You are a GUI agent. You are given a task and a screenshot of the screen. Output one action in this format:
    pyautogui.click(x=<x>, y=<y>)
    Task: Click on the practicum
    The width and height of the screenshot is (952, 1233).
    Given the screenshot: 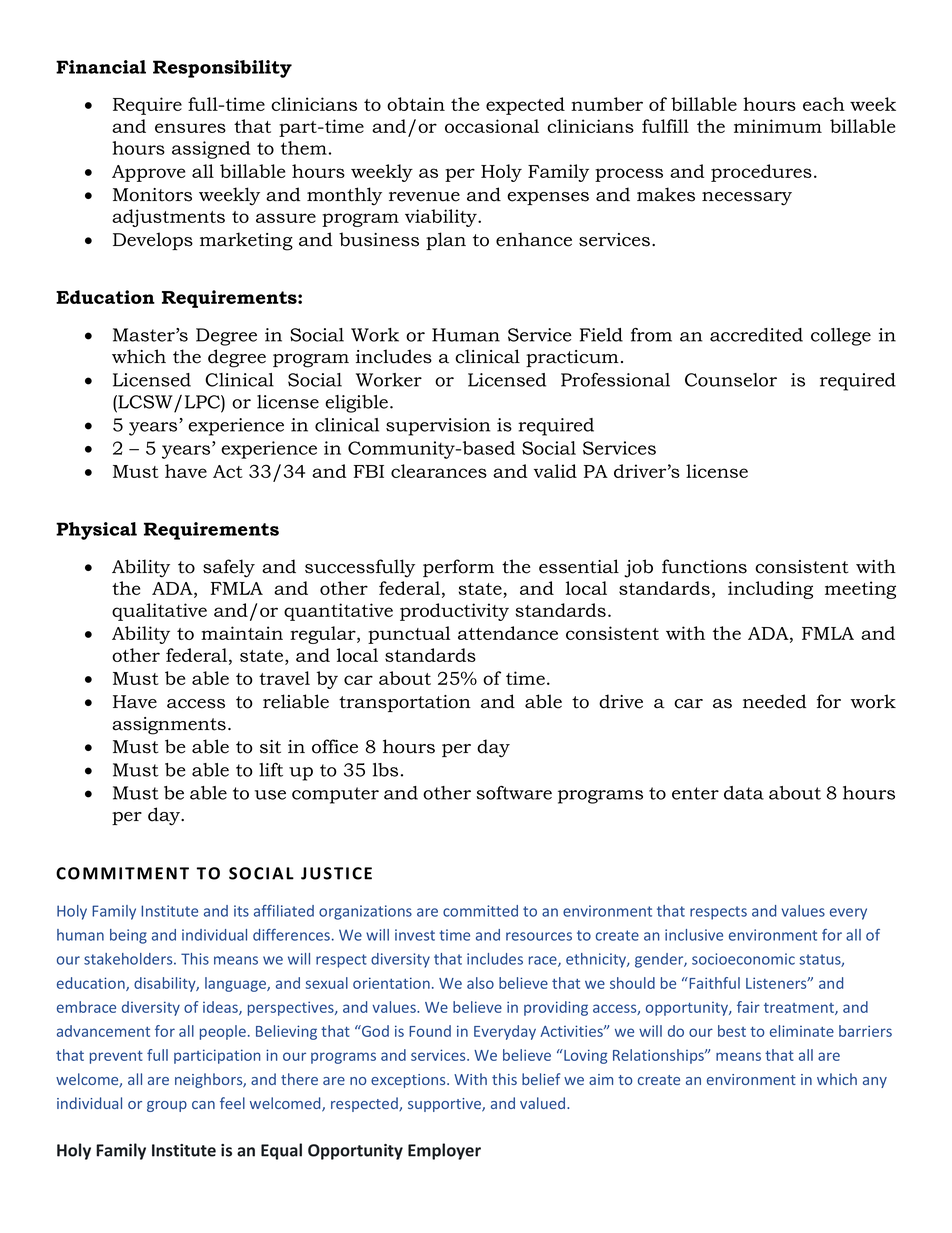 What is the action you would take?
    pyautogui.click(x=572, y=358)
